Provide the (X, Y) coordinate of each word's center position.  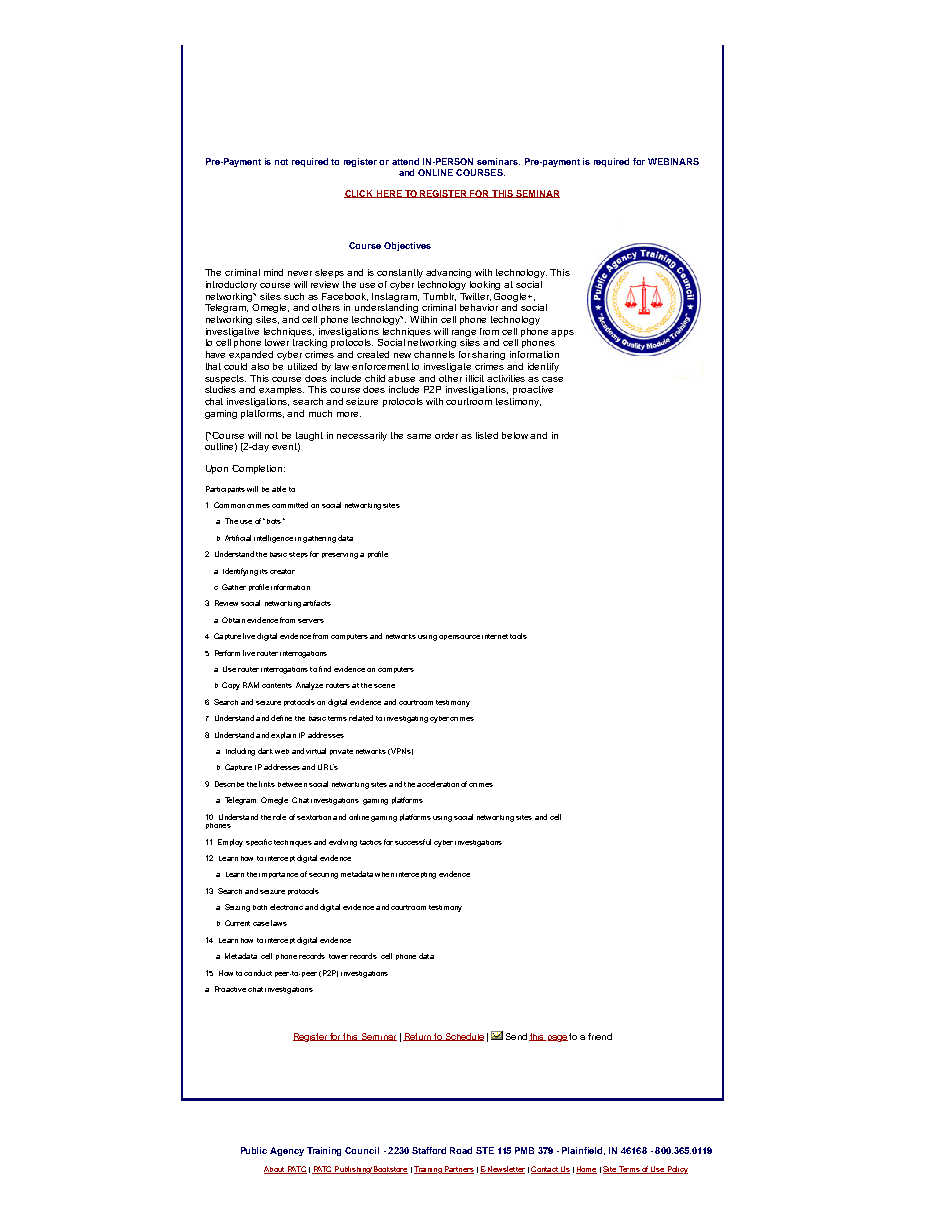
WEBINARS (673, 161)
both (260, 907)
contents (277, 685)
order (446, 435)
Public (254, 1150)
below (516, 435)
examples (281, 390)
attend (405, 161)
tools (518, 636)
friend (600, 1036)
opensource (459, 637)
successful (413, 842)
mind (273, 272)
